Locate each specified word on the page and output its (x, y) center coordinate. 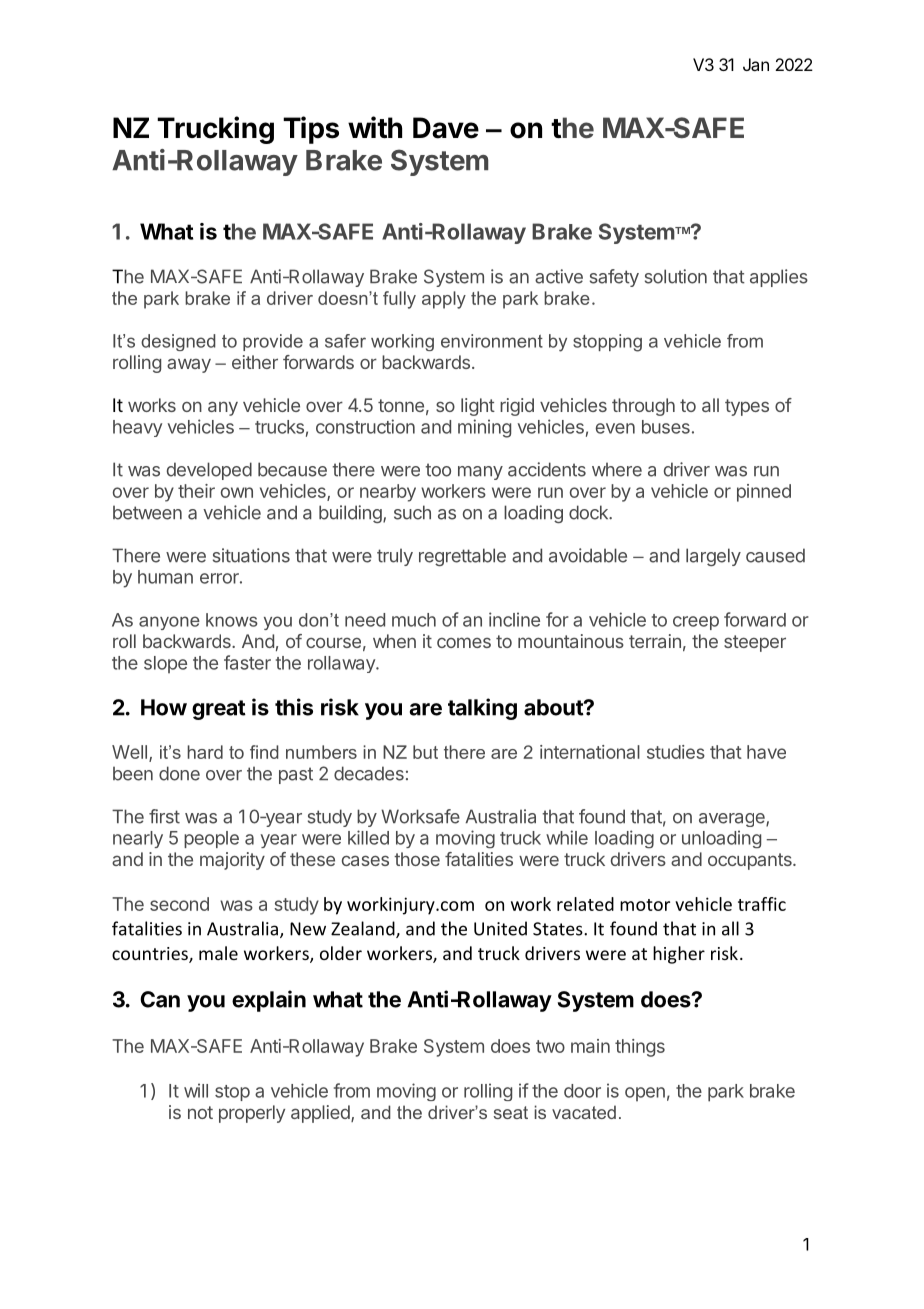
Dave (446, 128)
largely (713, 557)
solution (676, 276)
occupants (751, 861)
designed (178, 342)
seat (511, 1112)
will (196, 1090)
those (417, 859)
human (165, 577)
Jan (756, 64)
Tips (311, 130)
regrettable (462, 557)
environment (492, 341)
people (211, 839)
